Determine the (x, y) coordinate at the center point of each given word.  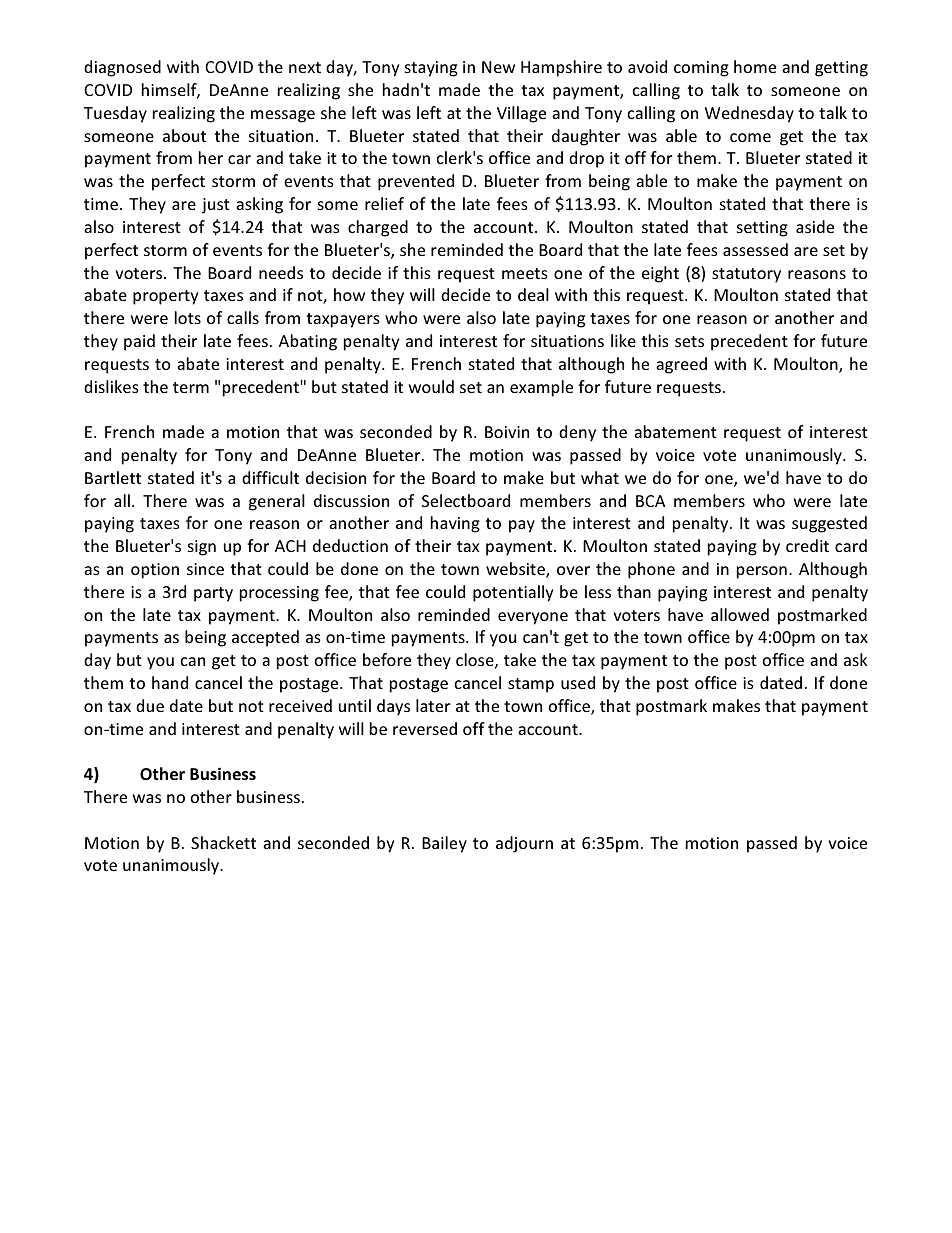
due (150, 705)
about (184, 135)
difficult (270, 477)
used (578, 682)
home (755, 66)
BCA (650, 501)
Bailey (444, 844)
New (498, 67)
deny (577, 433)
